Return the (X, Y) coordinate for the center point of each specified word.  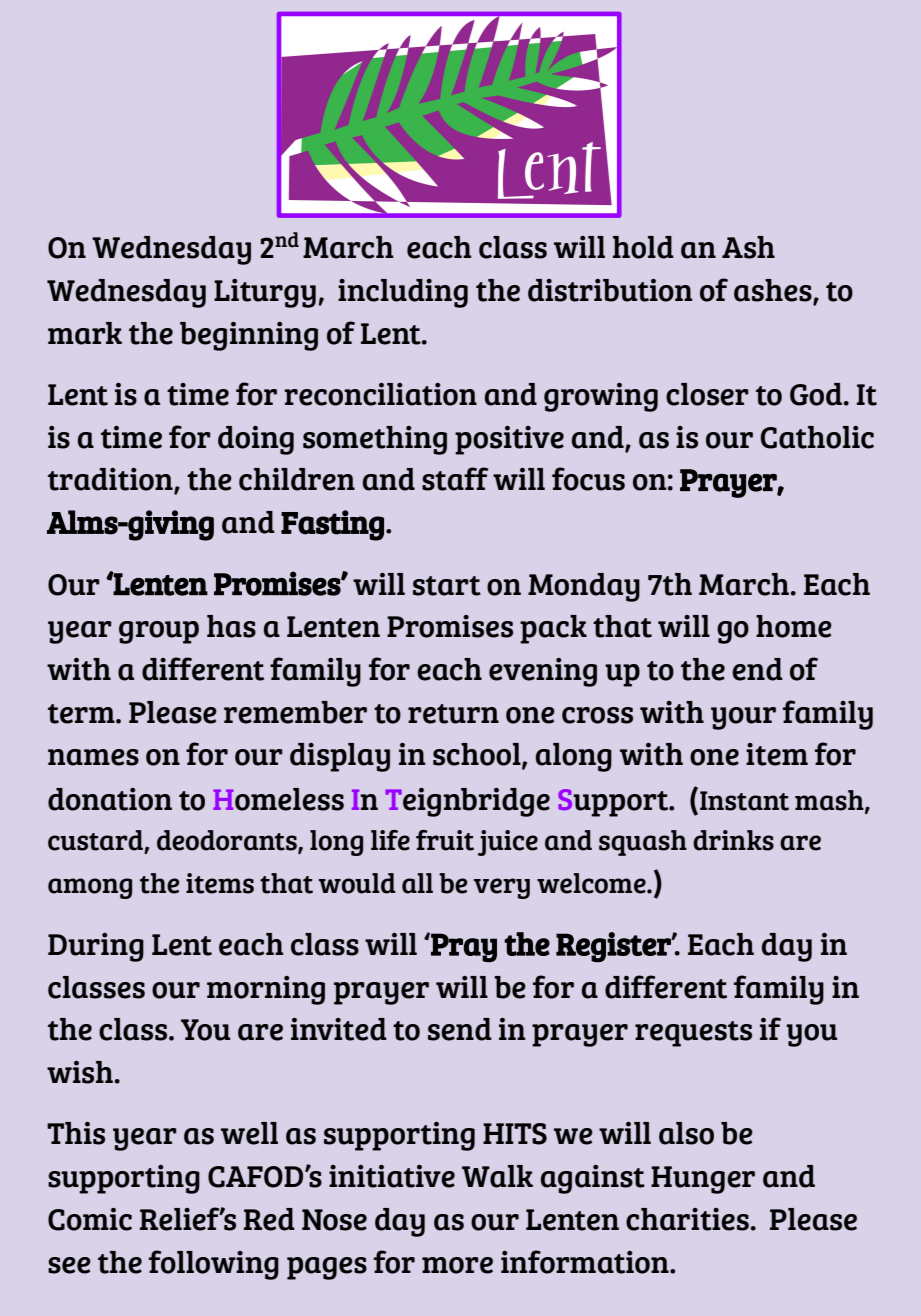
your (743, 718)
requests (693, 1034)
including (403, 293)
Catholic (817, 437)
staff (455, 479)
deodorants (228, 841)
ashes (774, 291)
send (460, 1029)
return (453, 714)
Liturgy (265, 293)
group (159, 632)
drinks (733, 840)
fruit (445, 840)
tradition (111, 480)
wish (80, 1072)
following (214, 1265)
